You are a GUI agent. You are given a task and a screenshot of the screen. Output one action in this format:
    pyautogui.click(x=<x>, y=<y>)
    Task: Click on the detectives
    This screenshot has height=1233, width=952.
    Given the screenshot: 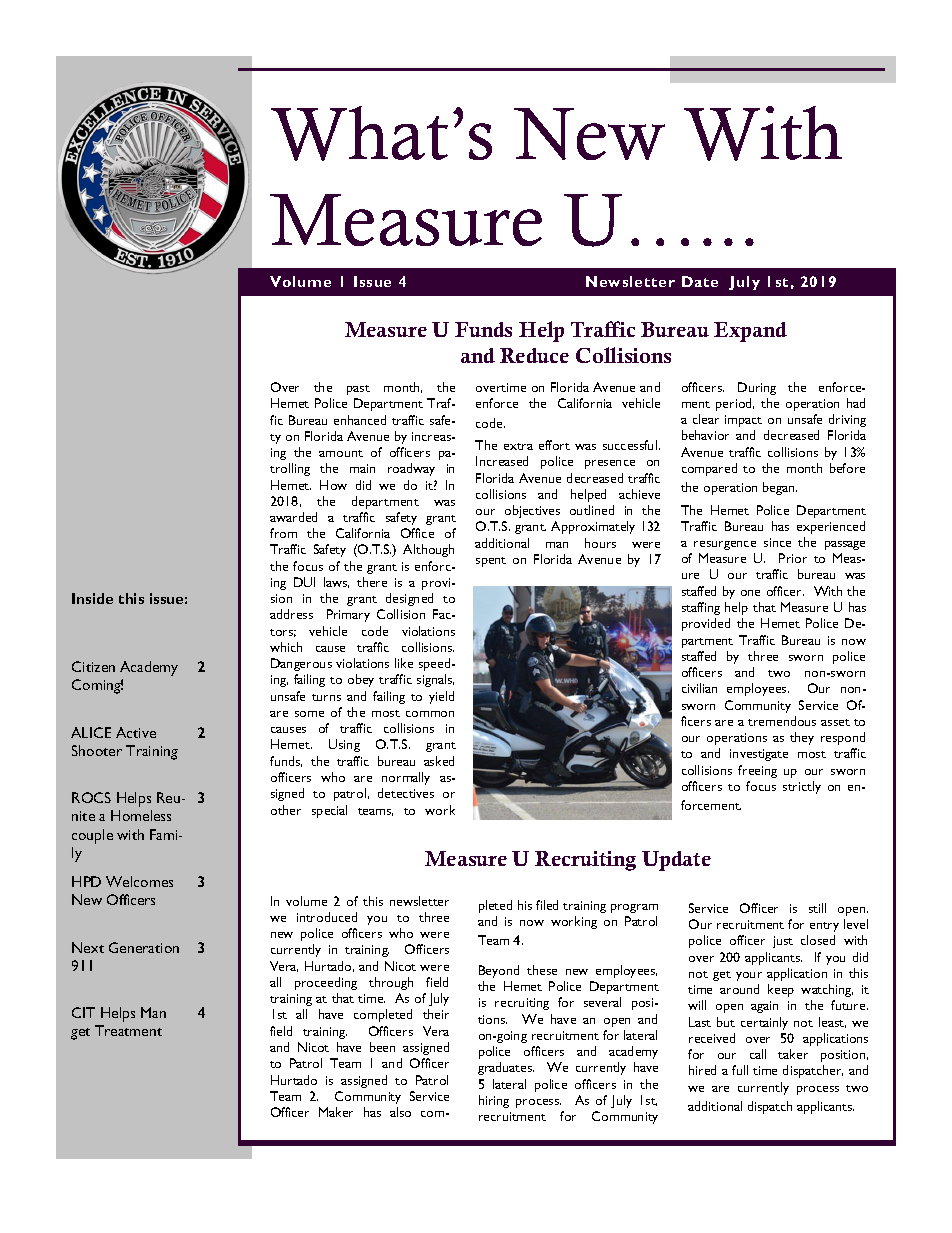 What is the action you would take?
    pyautogui.click(x=406, y=793)
